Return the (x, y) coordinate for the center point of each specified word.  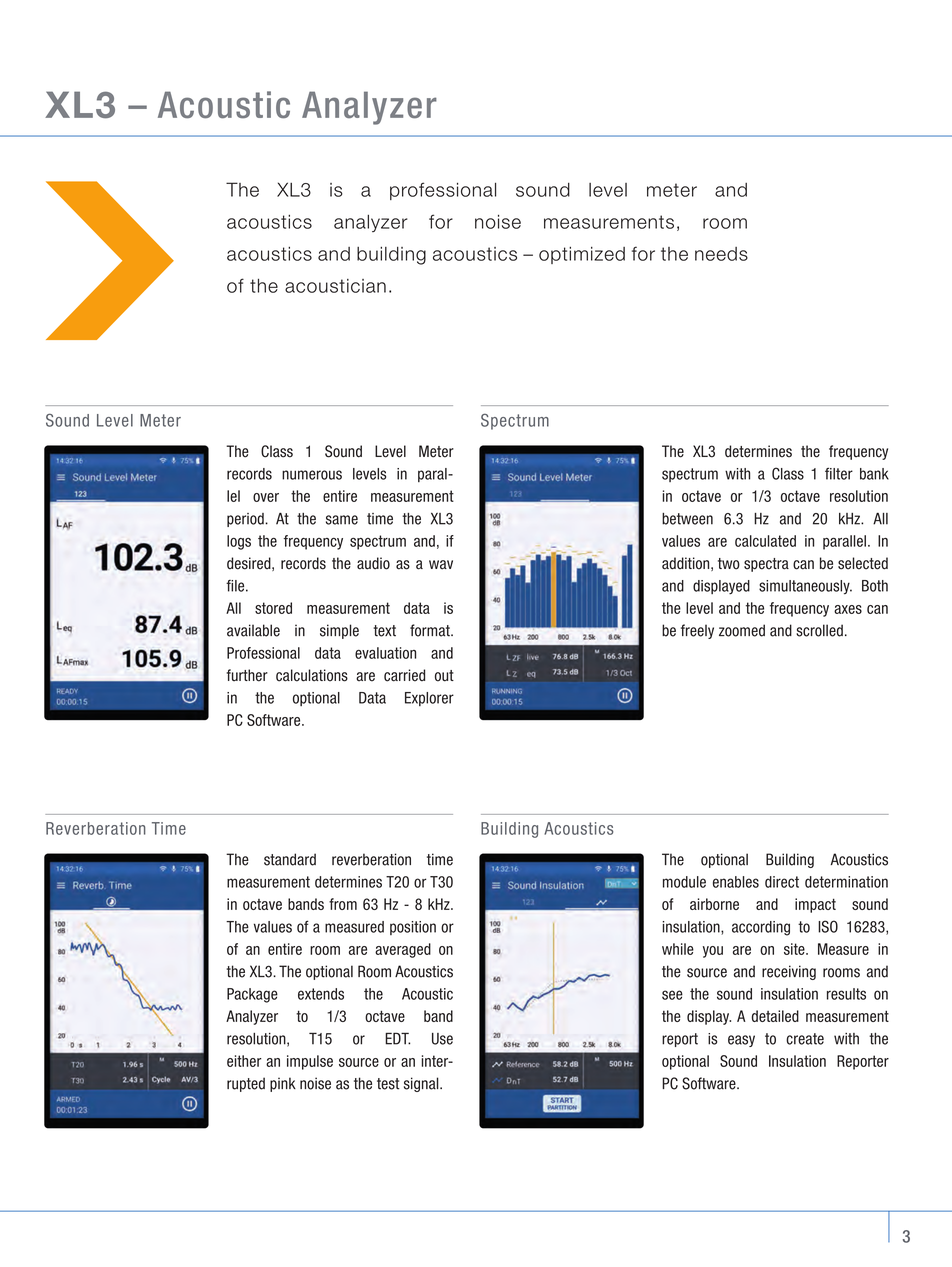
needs (721, 254)
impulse (310, 1062)
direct (782, 882)
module (684, 882)
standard (290, 859)
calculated (765, 541)
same (342, 520)
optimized (582, 255)
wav (441, 565)
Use (442, 1039)
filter (839, 473)
